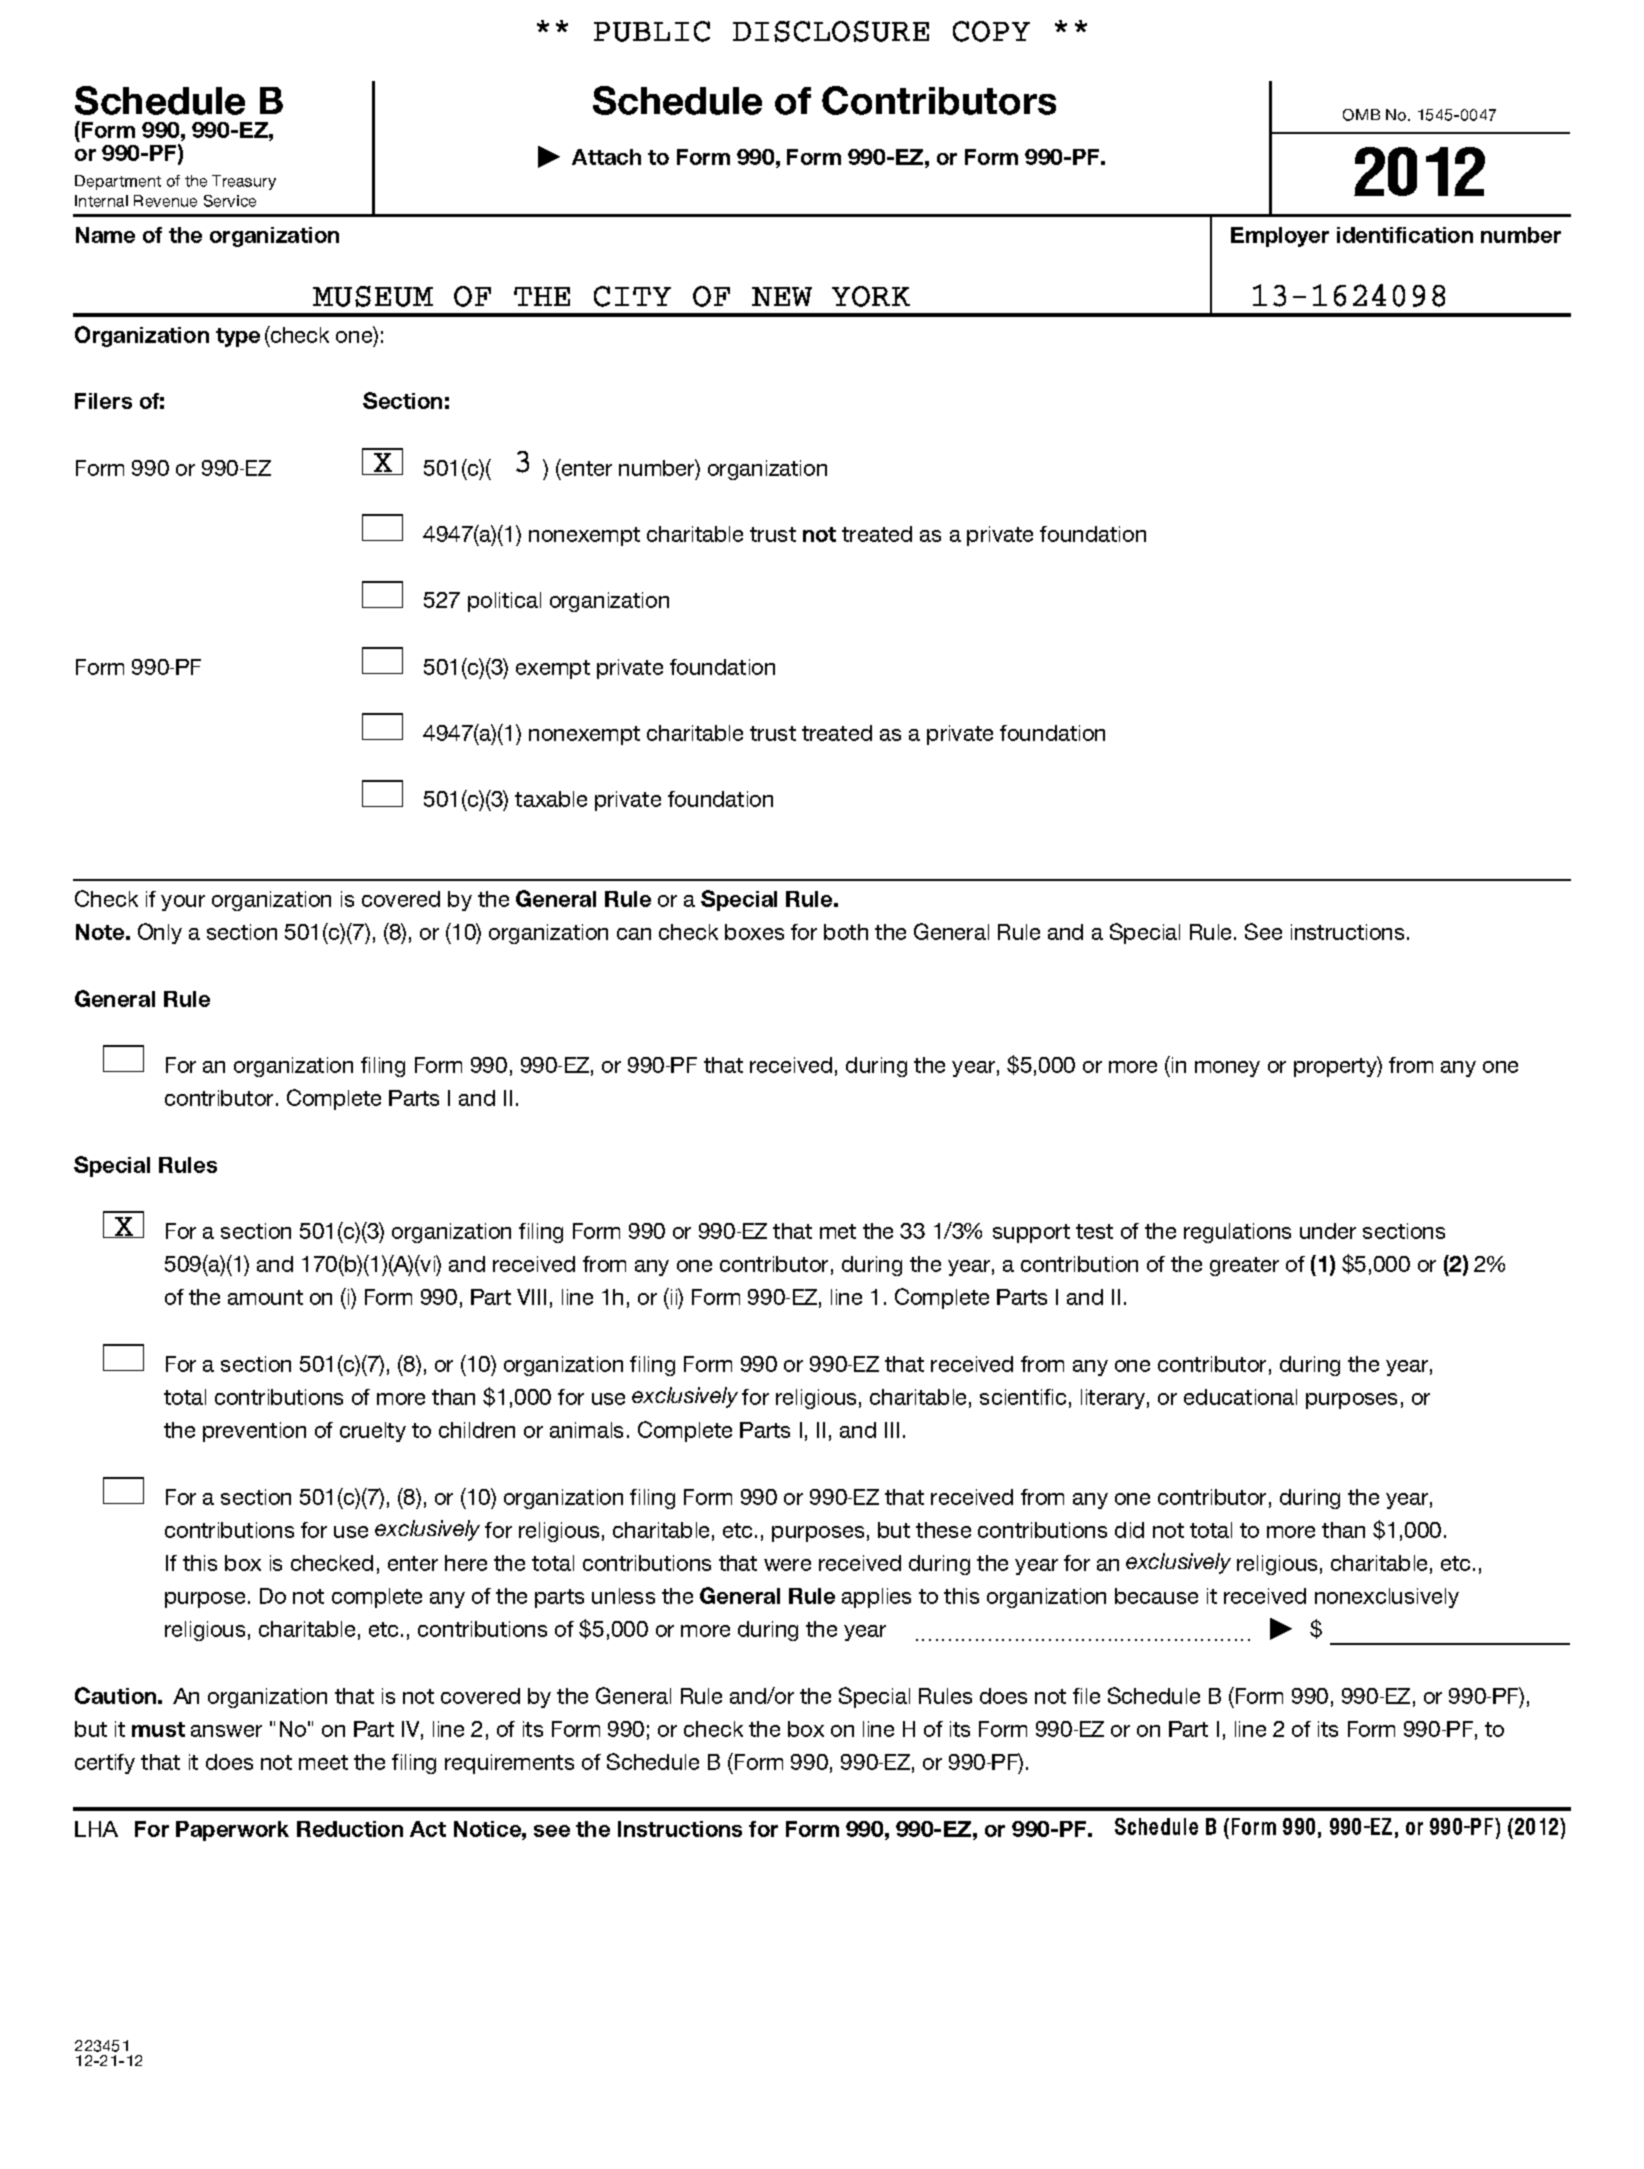 This screenshot has height=2169, width=1644. I want to click on your, so click(183, 903).
